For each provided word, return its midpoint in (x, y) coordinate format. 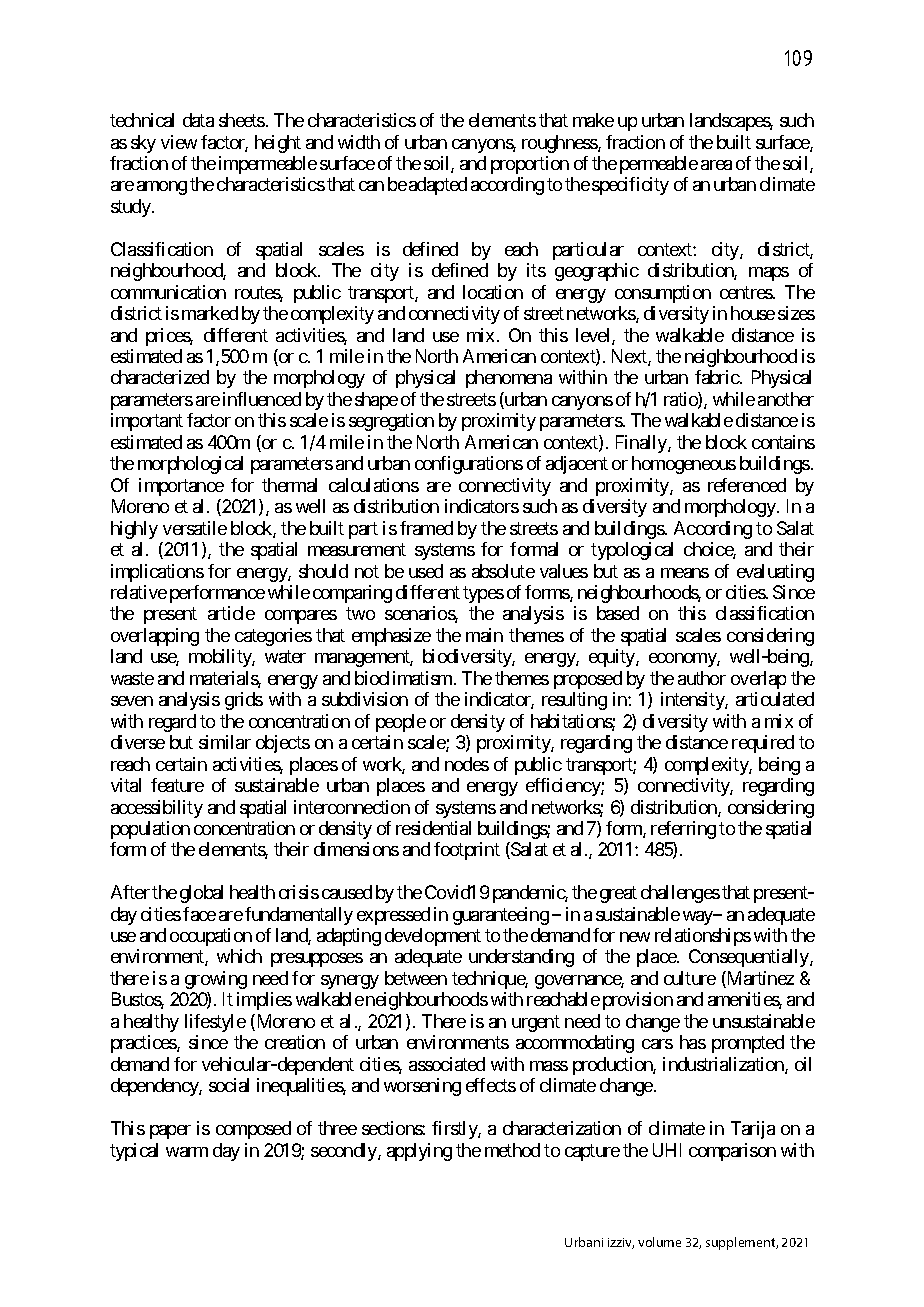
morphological (190, 465)
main (484, 635)
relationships (703, 937)
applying (419, 1152)
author (702, 678)
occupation (211, 937)
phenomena (509, 379)
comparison (732, 1152)
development (433, 937)
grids (244, 701)
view (179, 142)
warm (187, 1152)
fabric (717, 377)
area (716, 165)
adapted (438, 186)
